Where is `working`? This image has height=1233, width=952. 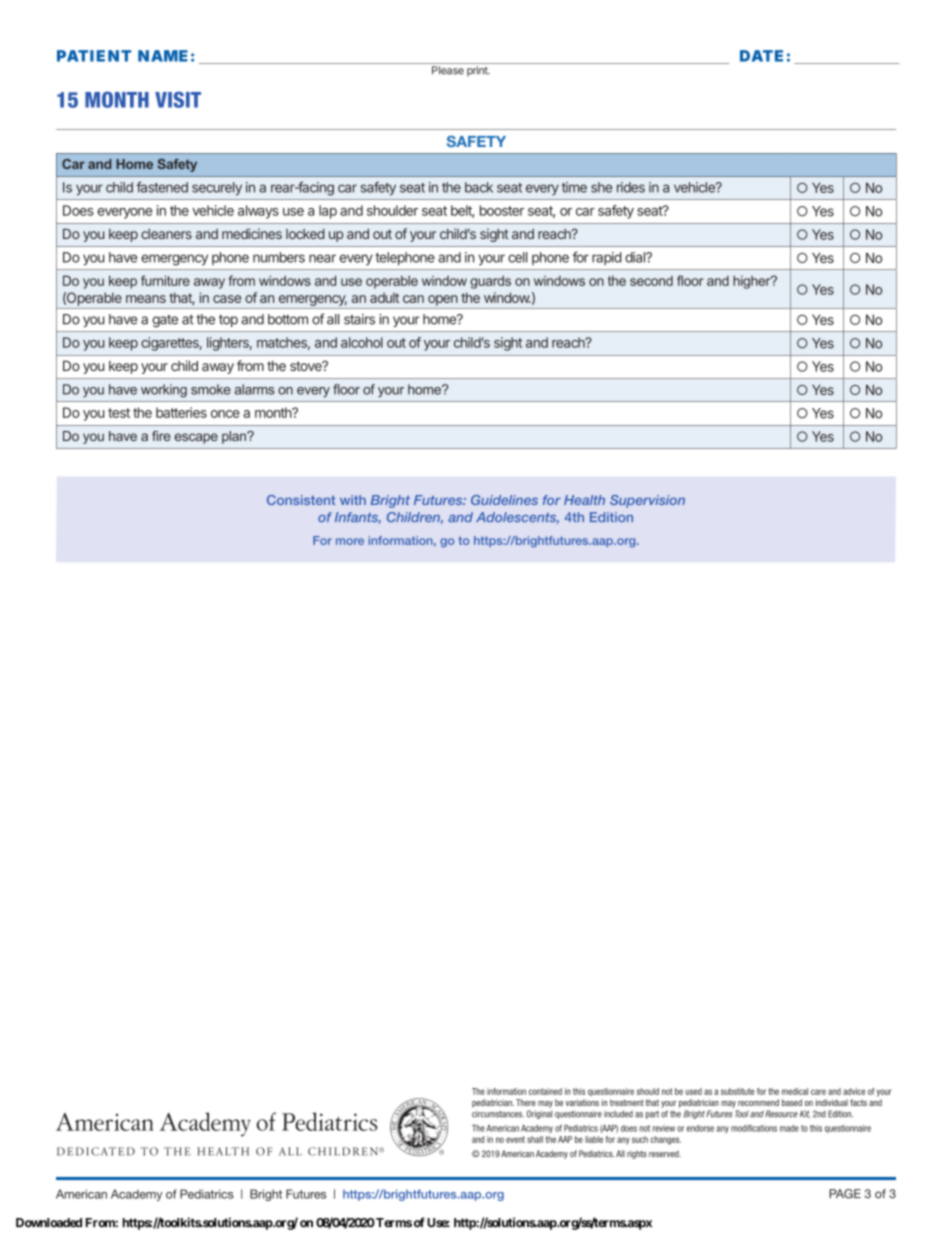 working is located at coordinates (164, 391).
